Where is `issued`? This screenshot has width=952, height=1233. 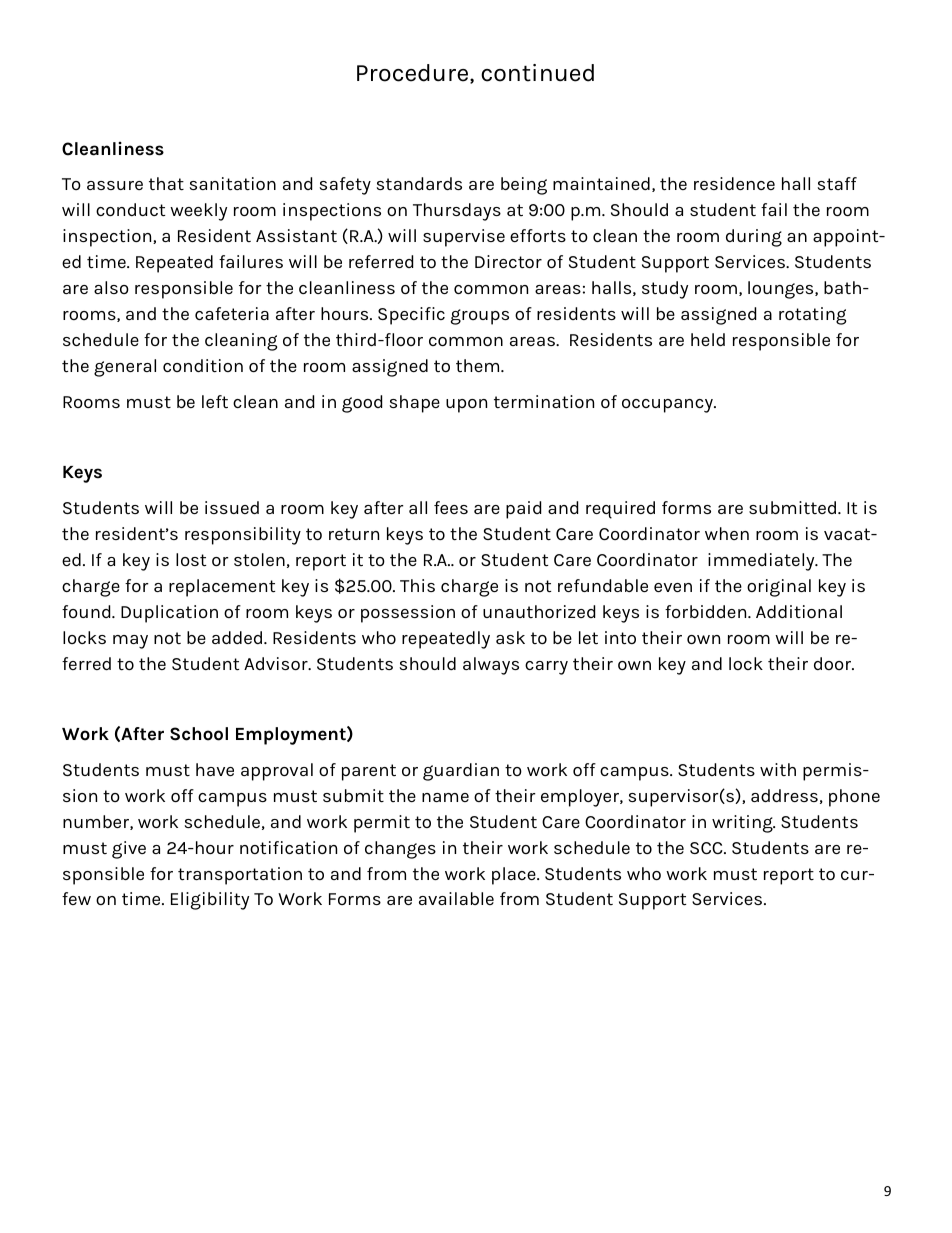 issued is located at coordinates (232, 507).
